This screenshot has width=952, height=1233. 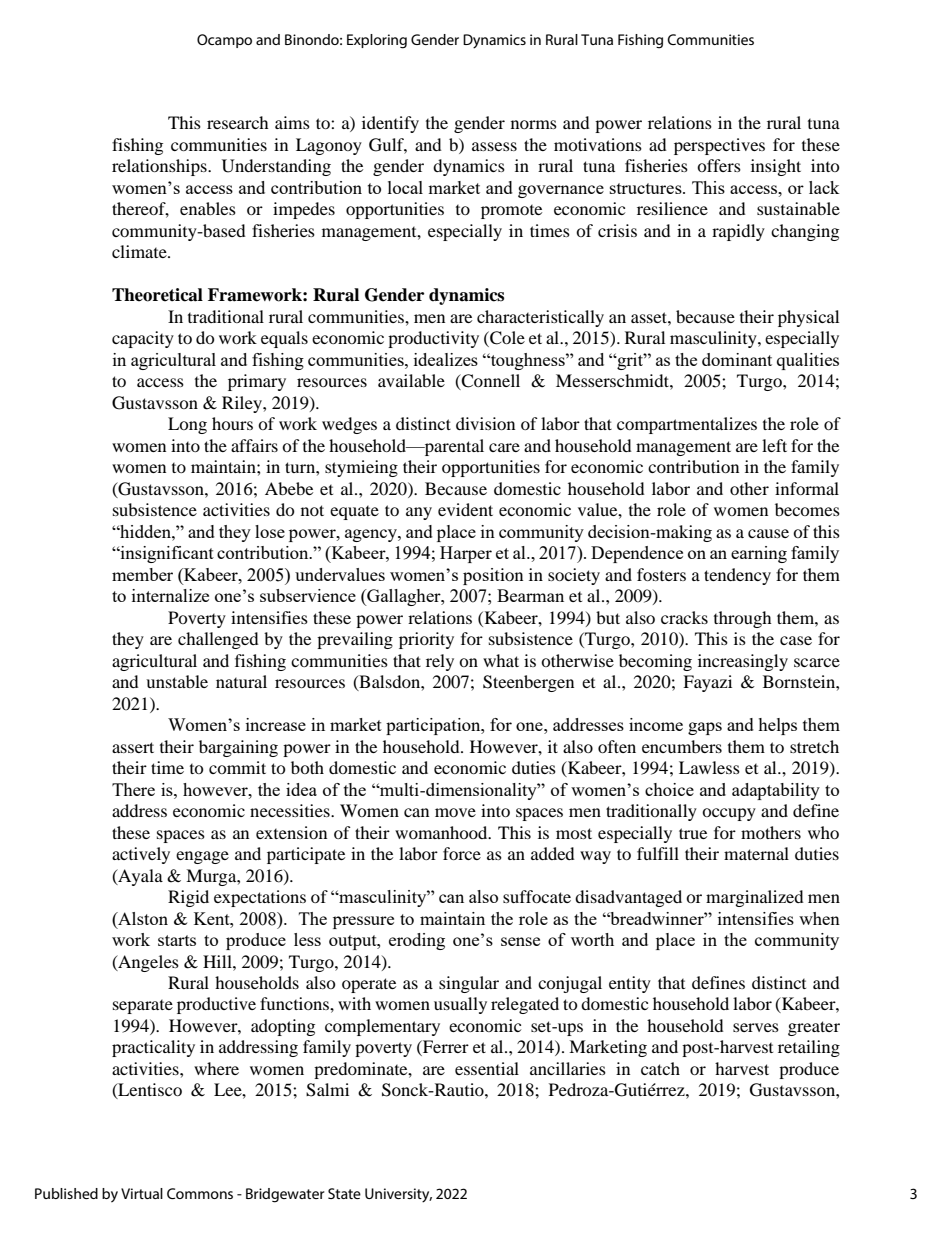 I want to click on internalize, so click(x=170, y=595).
